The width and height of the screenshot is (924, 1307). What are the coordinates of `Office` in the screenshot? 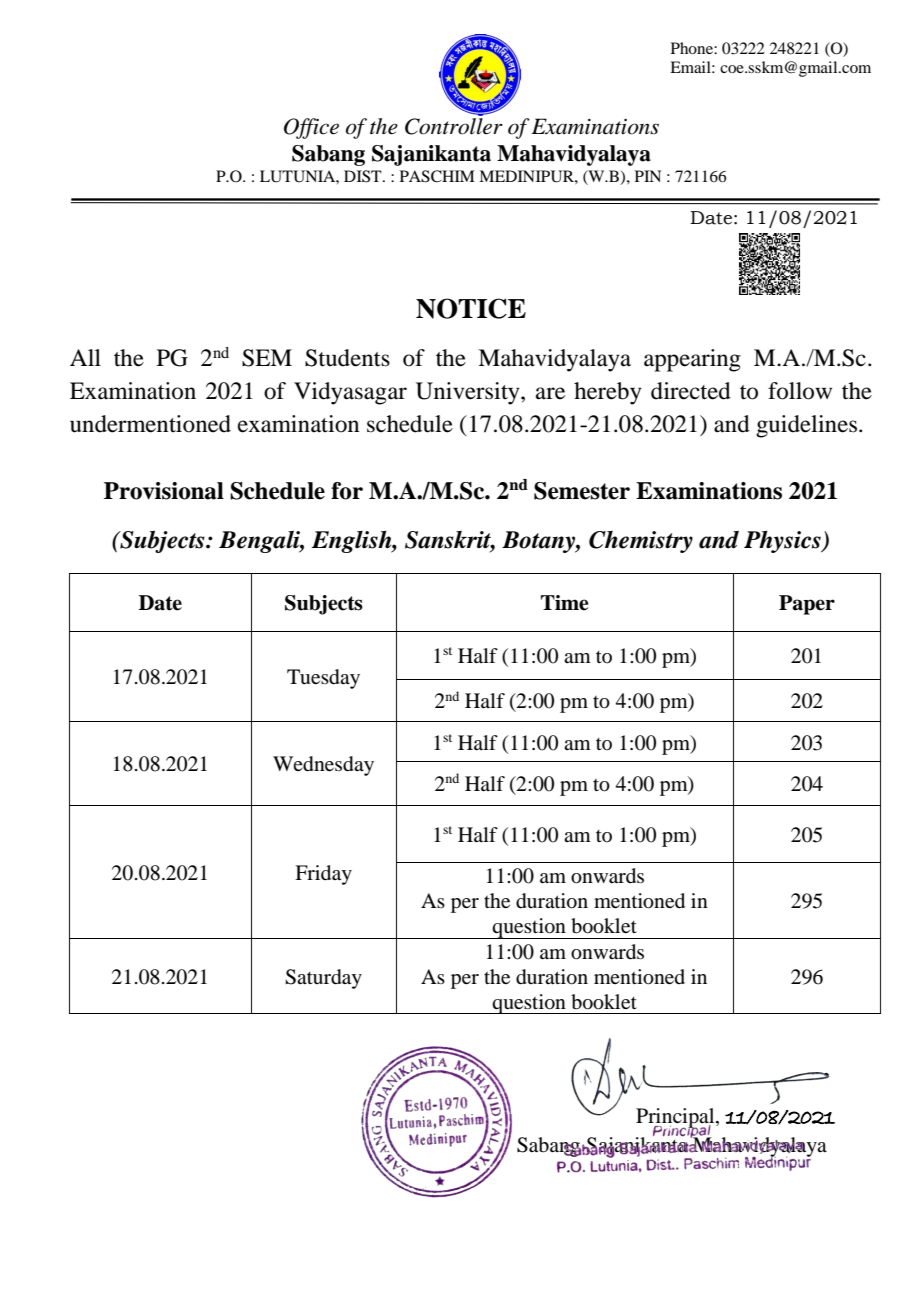 It's located at (311, 128).
